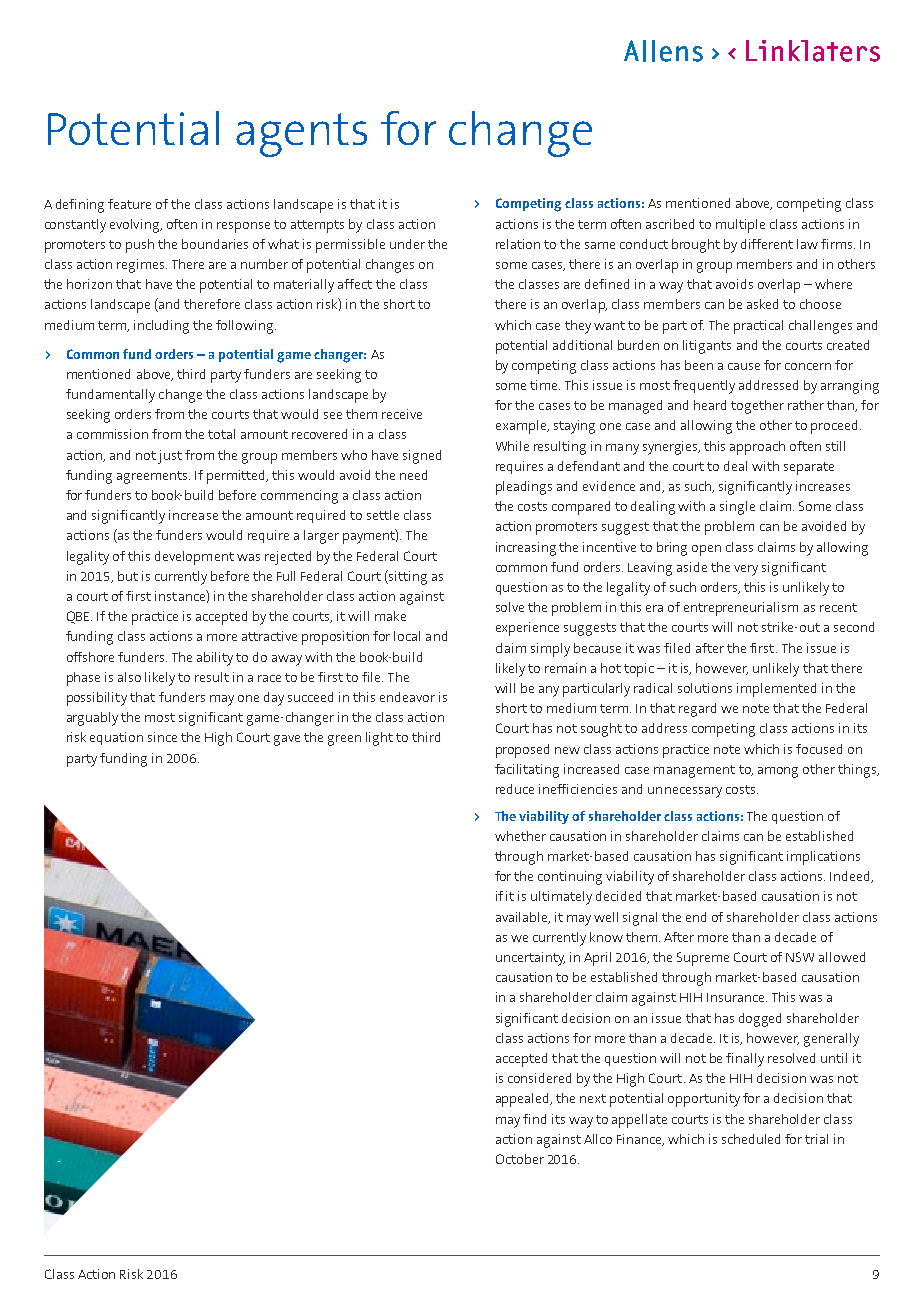 The width and height of the page is (924, 1308). What do you see at coordinates (515, 789) in the page?
I see `reduce` at bounding box center [515, 789].
